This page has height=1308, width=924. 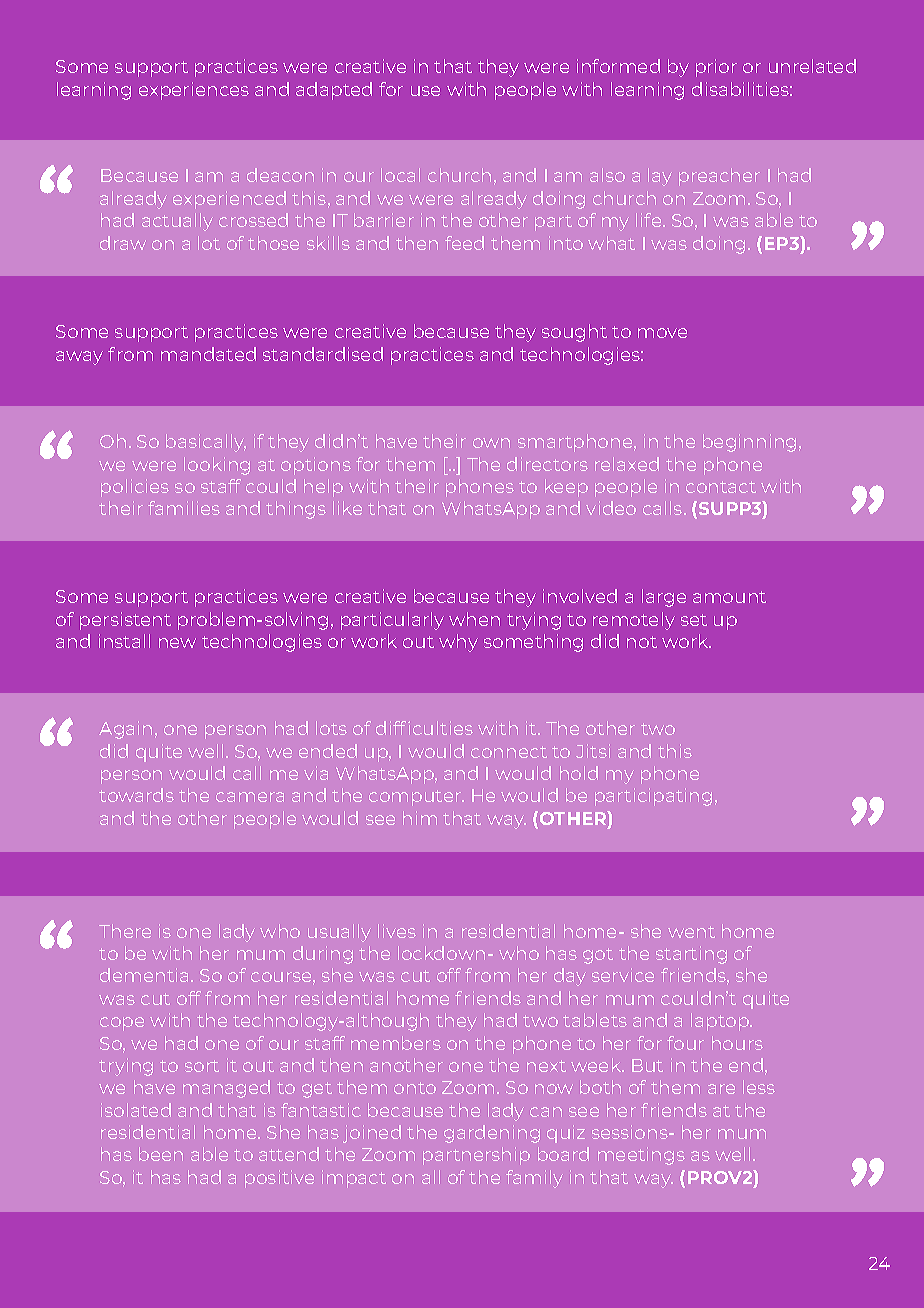 I want to click on prior, so click(x=716, y=68).
